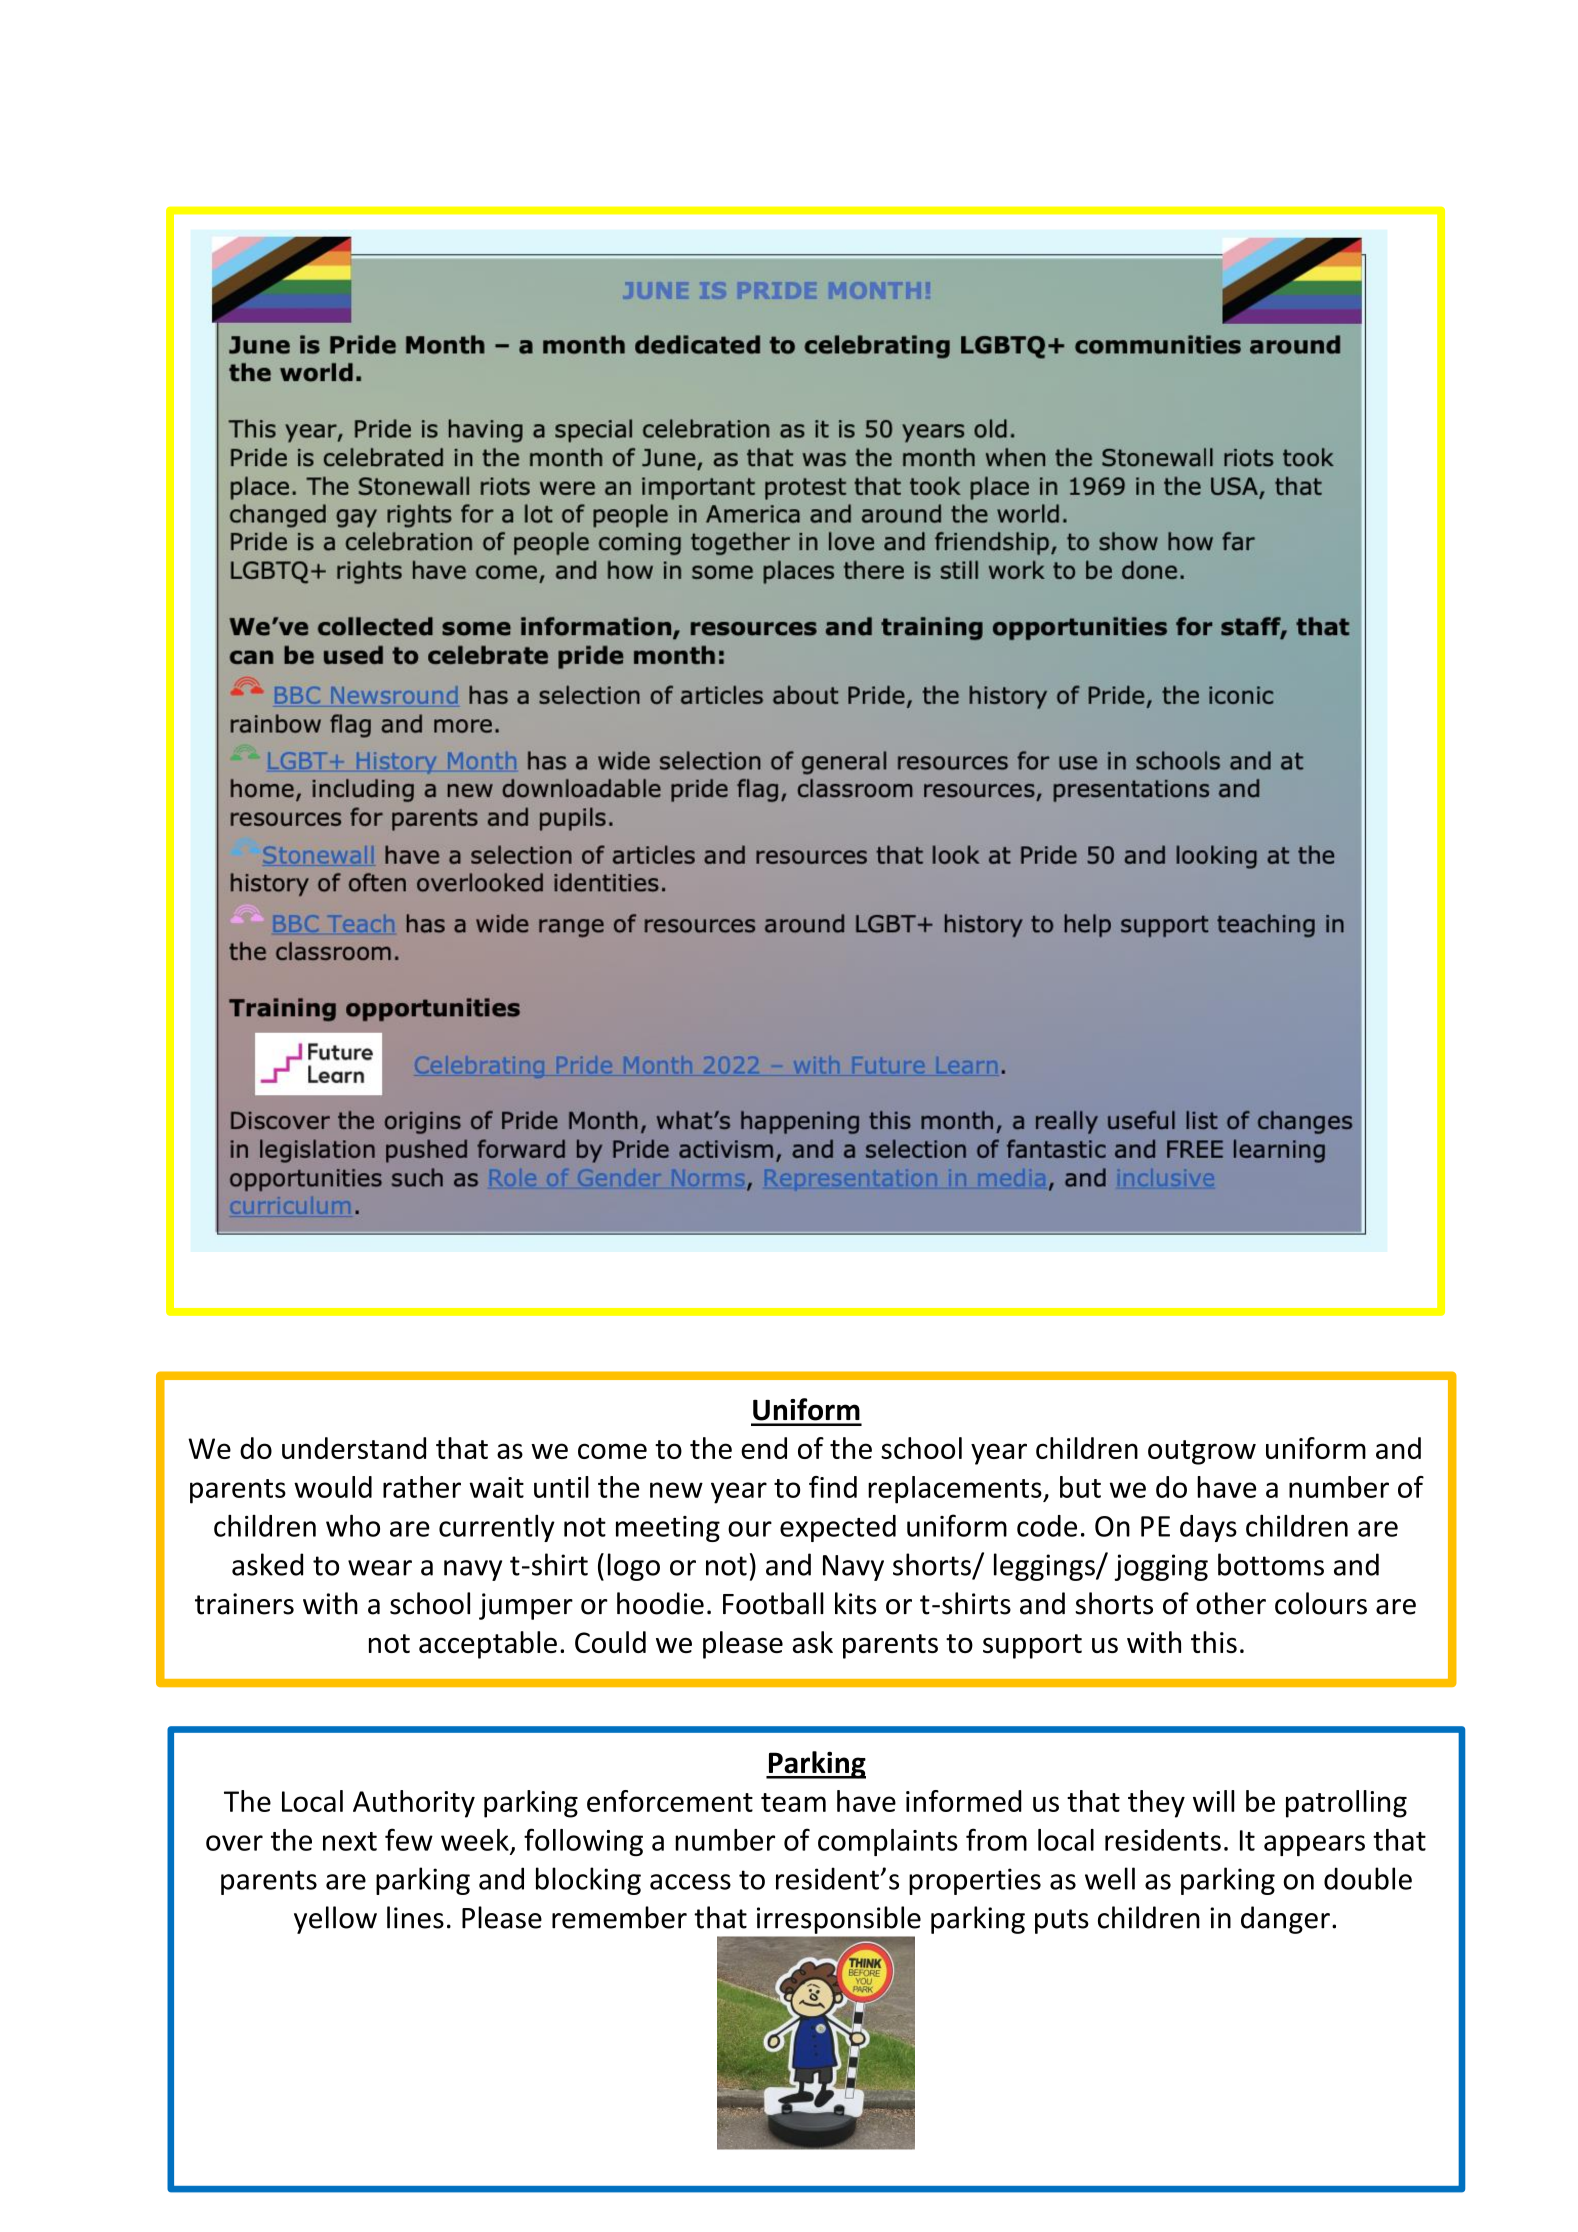 This screenshot has height=2232, width=1578. Describe the element at coordinates (793, 1802) in the screenshot. I see `team` at that location.
